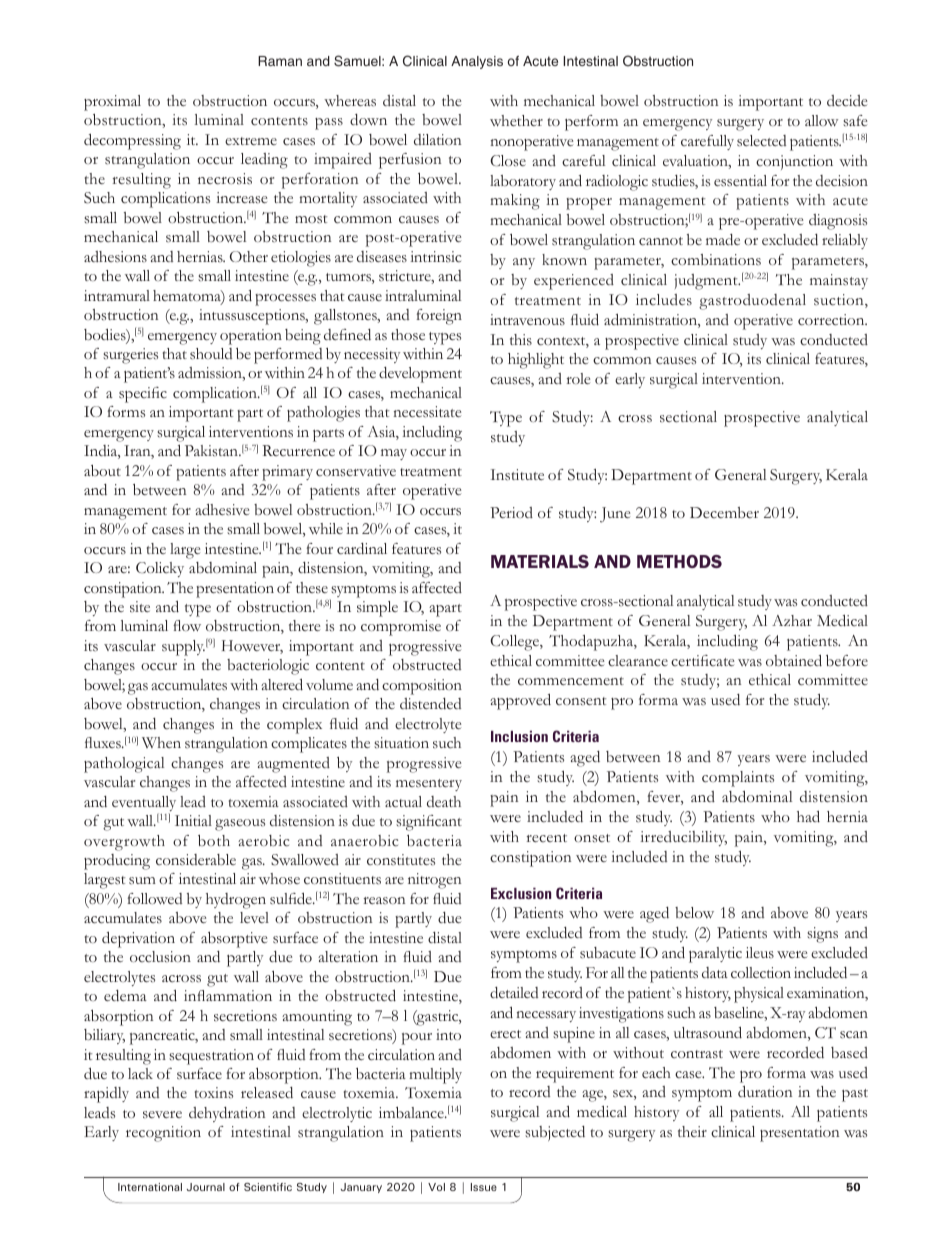 This document has width=952, height=1233. I want to click on occlusion, so click(160, 957).
